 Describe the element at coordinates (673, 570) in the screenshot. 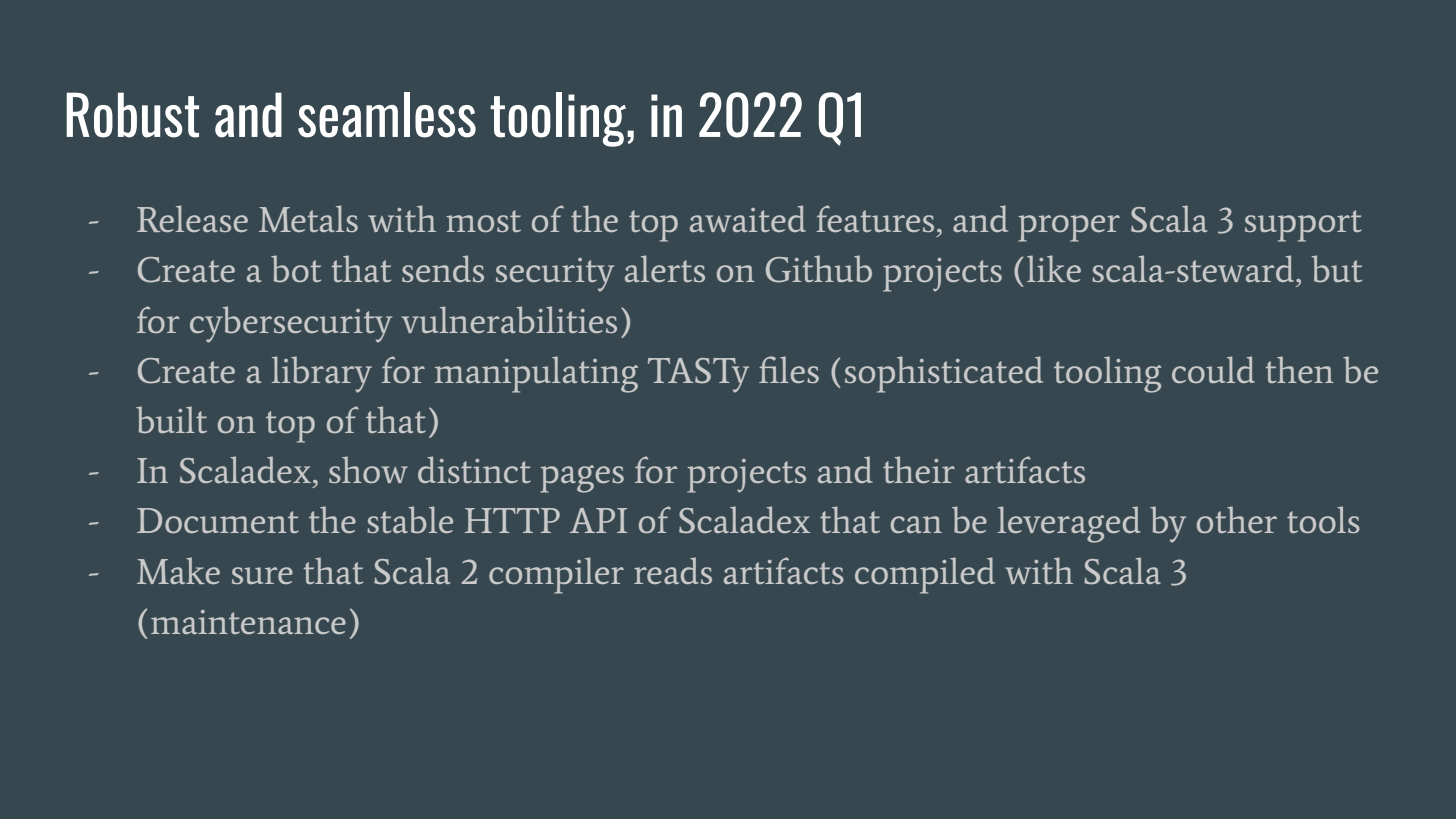

I see `reads` at that location.
